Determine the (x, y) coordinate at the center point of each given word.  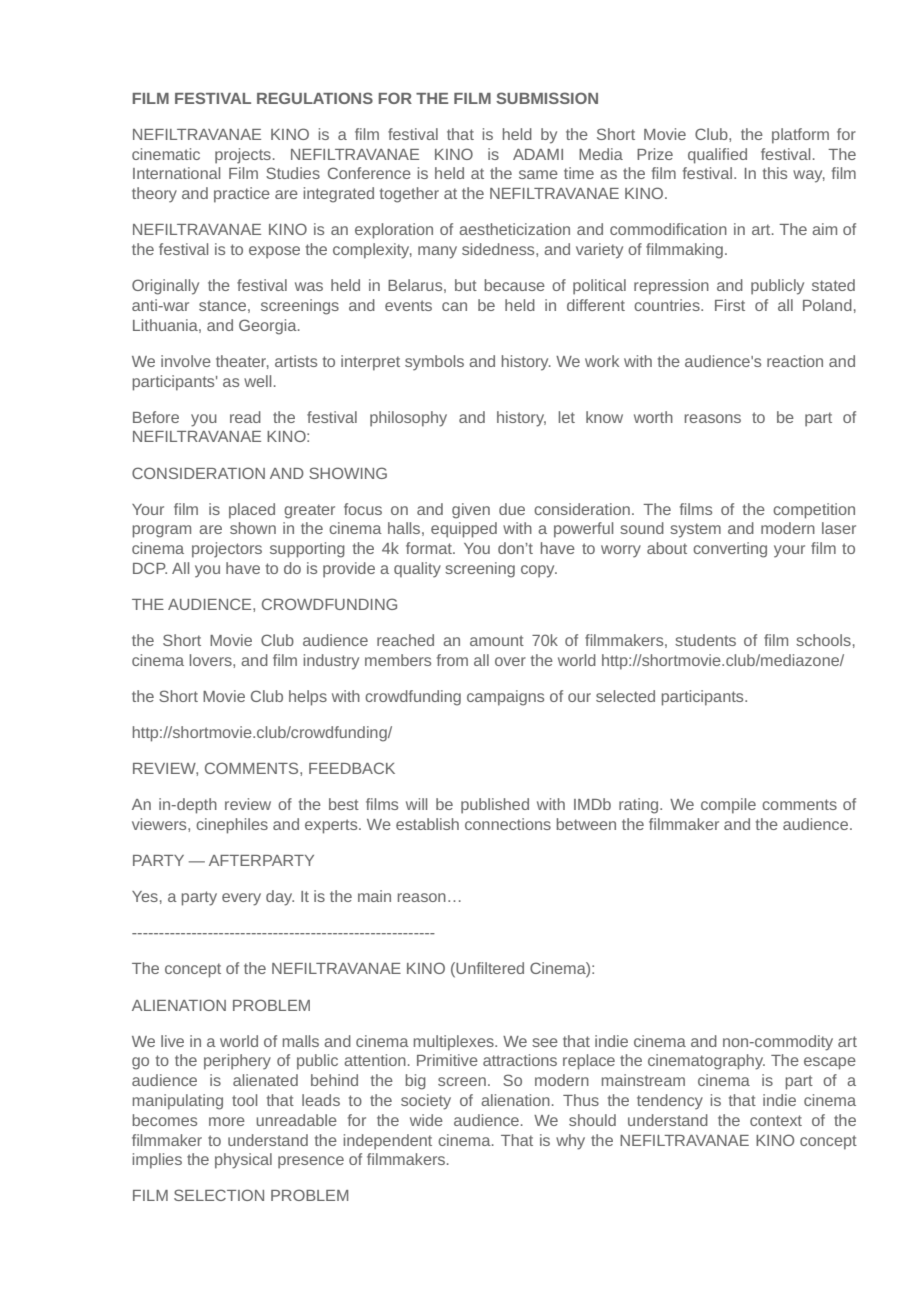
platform (800, 136)
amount (497, 640)
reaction (795, 361)
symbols (434, 363)
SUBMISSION (547, 98)
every (241, 899)
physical (243, 1161)
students (705, 640)
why (570, 1142)
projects (243, 156)
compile (728, 806)
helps (308, 698)
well (257, 381)
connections (508, 824)
